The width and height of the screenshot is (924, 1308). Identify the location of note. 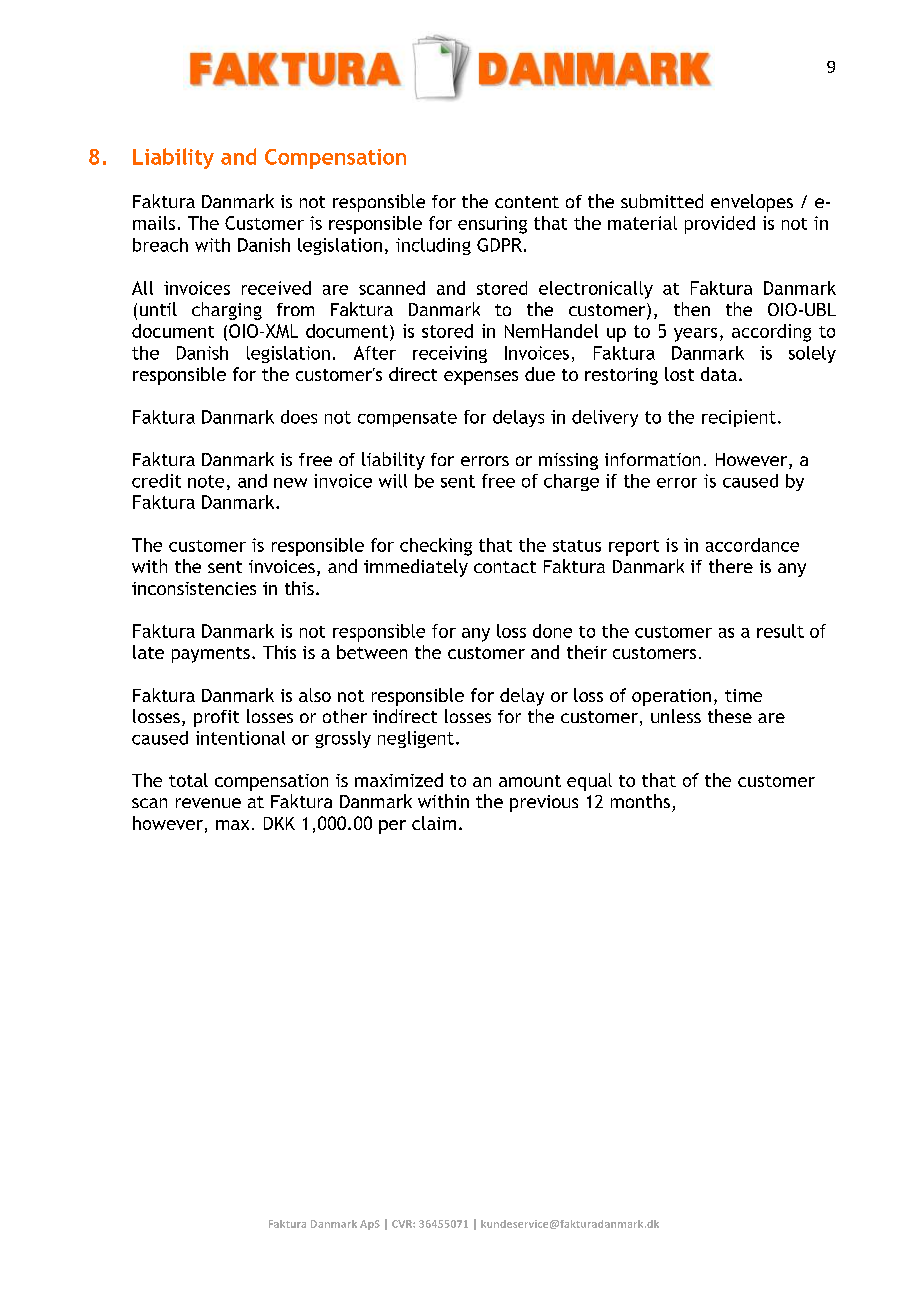
(206, 481).
